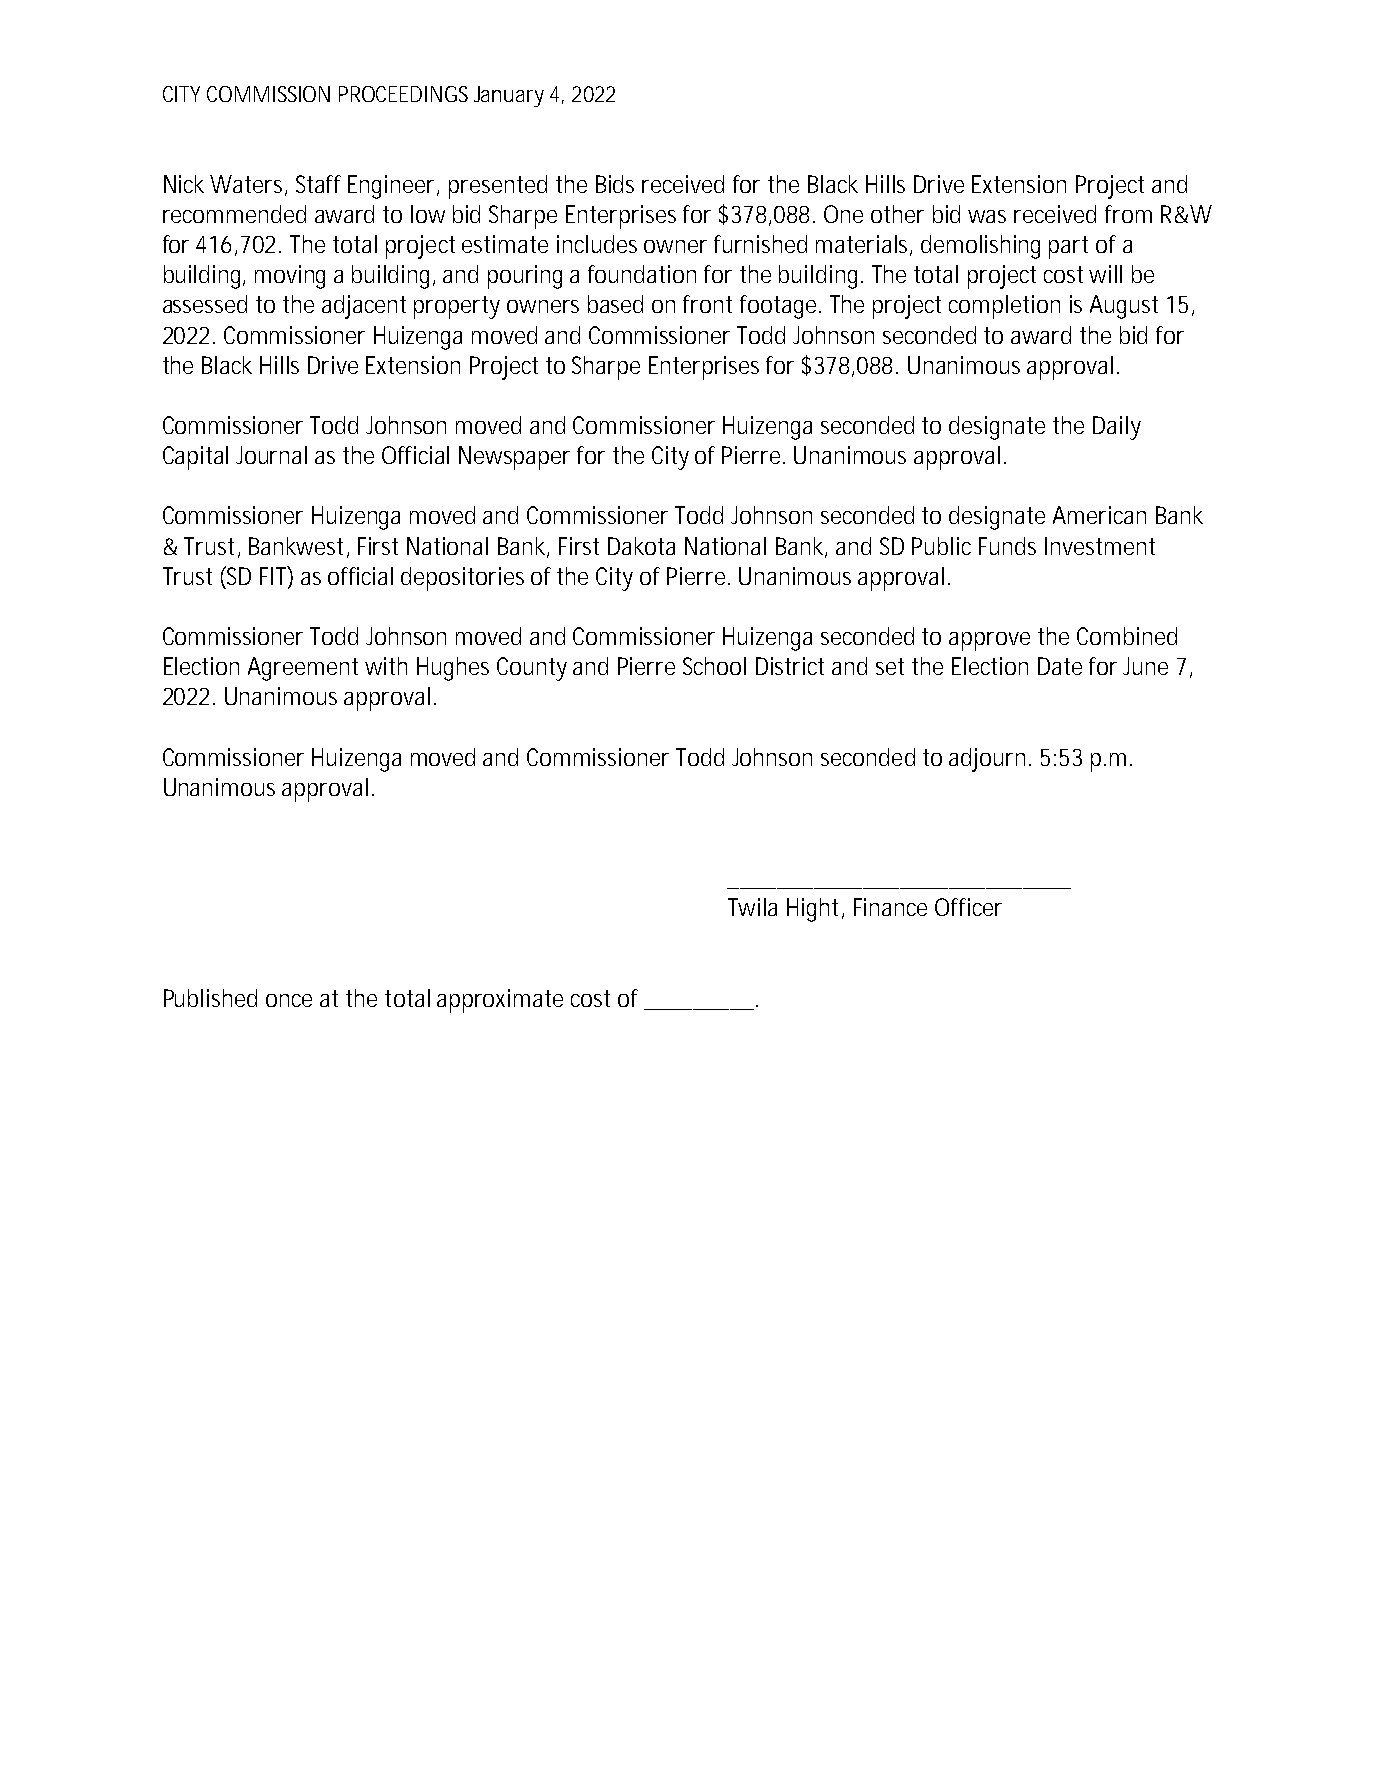 This screenshot has height=1778, width=1374. I want to click on was, so click(987, 216).
